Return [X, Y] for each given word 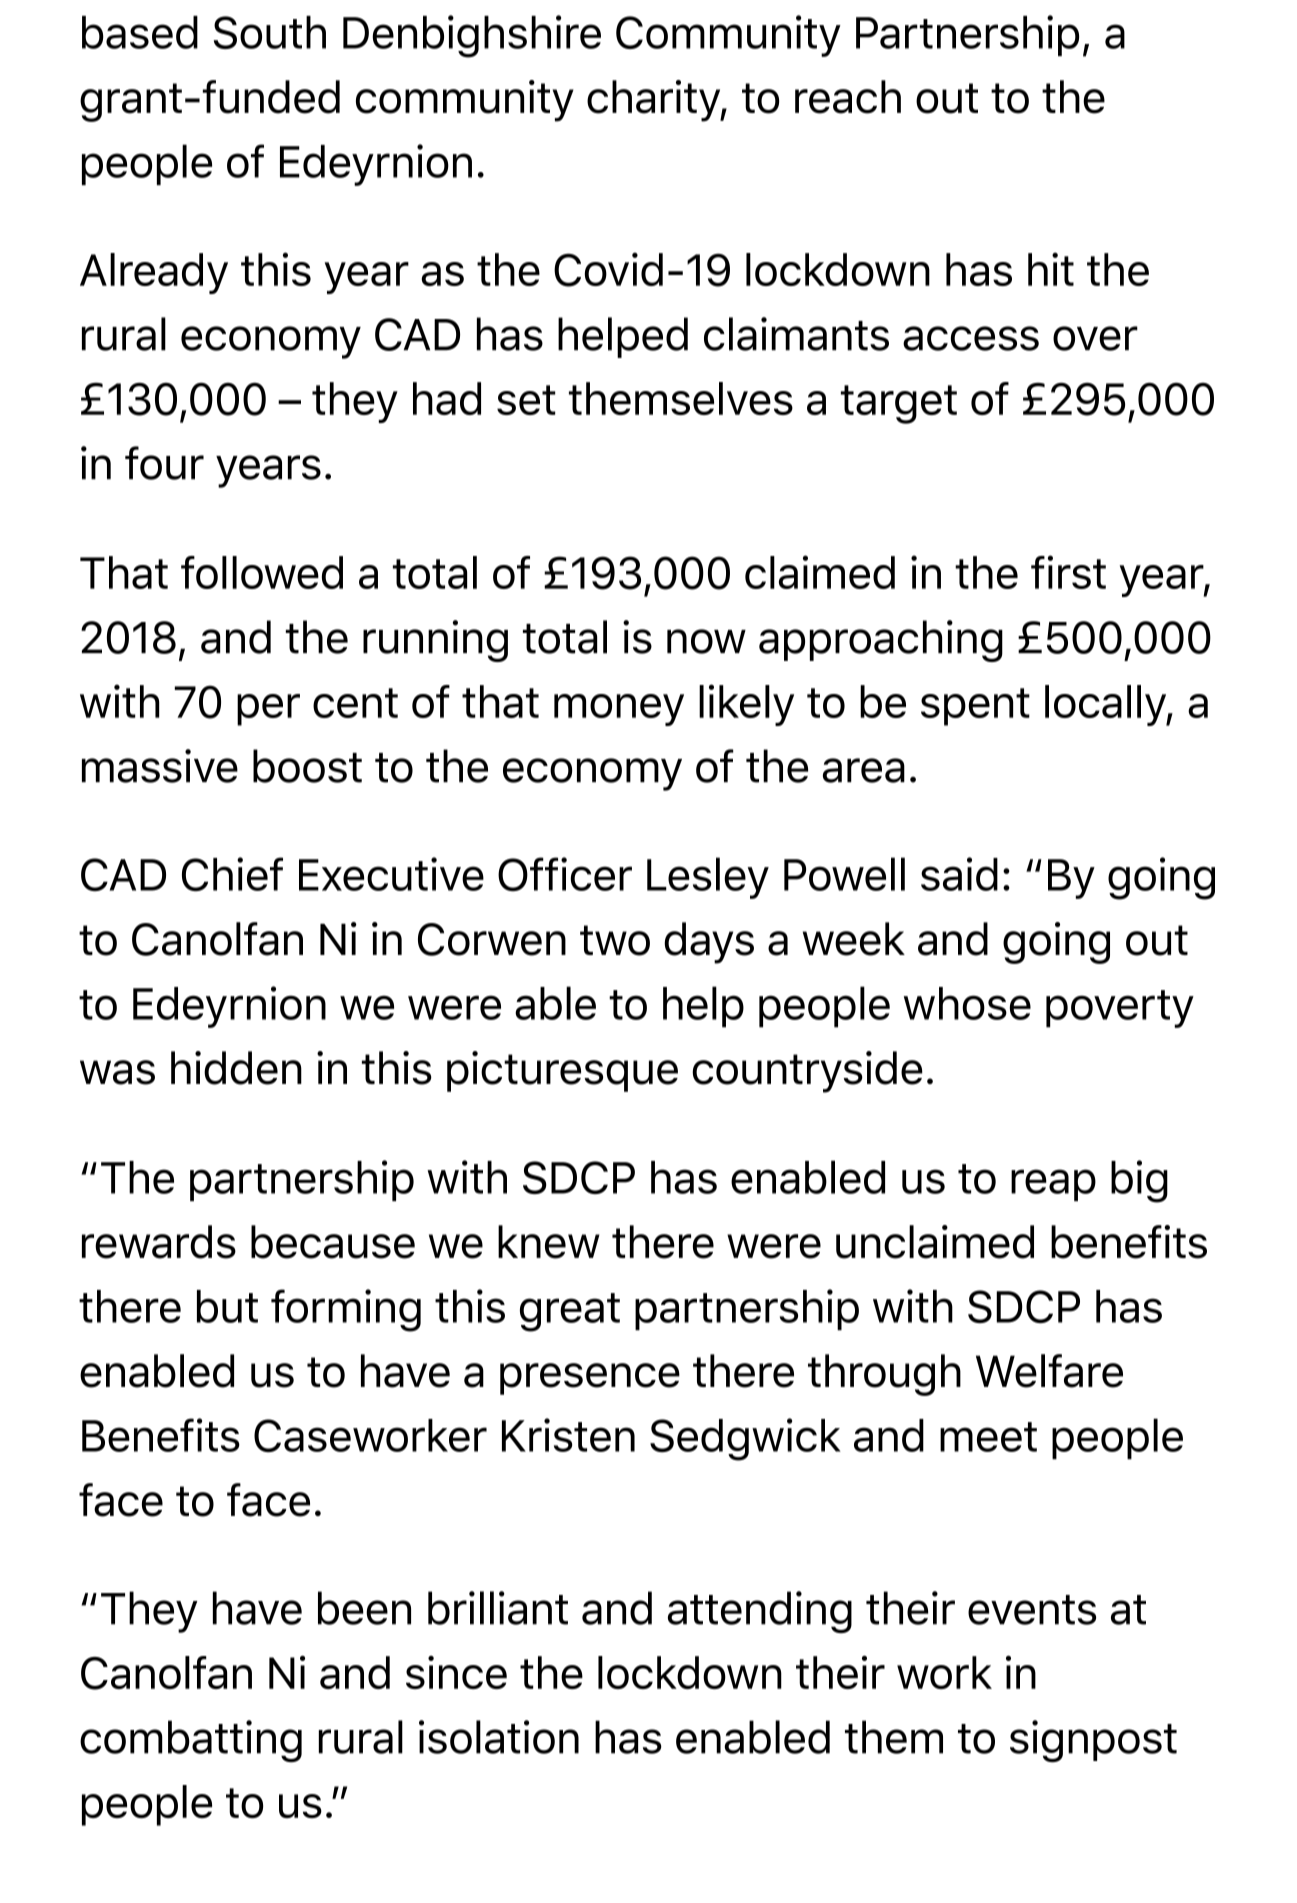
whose [967, 1003]
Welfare [1049, 1371]
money [619, 710]
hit [1051, 269]
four [164, 463]
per [268, 710]
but [227, 1306]
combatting [191, 1741]
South [270, 32]
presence [590, 1379]
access [971, 338]
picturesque [562, 1071]
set [526, 400]
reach [848, 97]
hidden [236, 1068]
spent [975, 707]
